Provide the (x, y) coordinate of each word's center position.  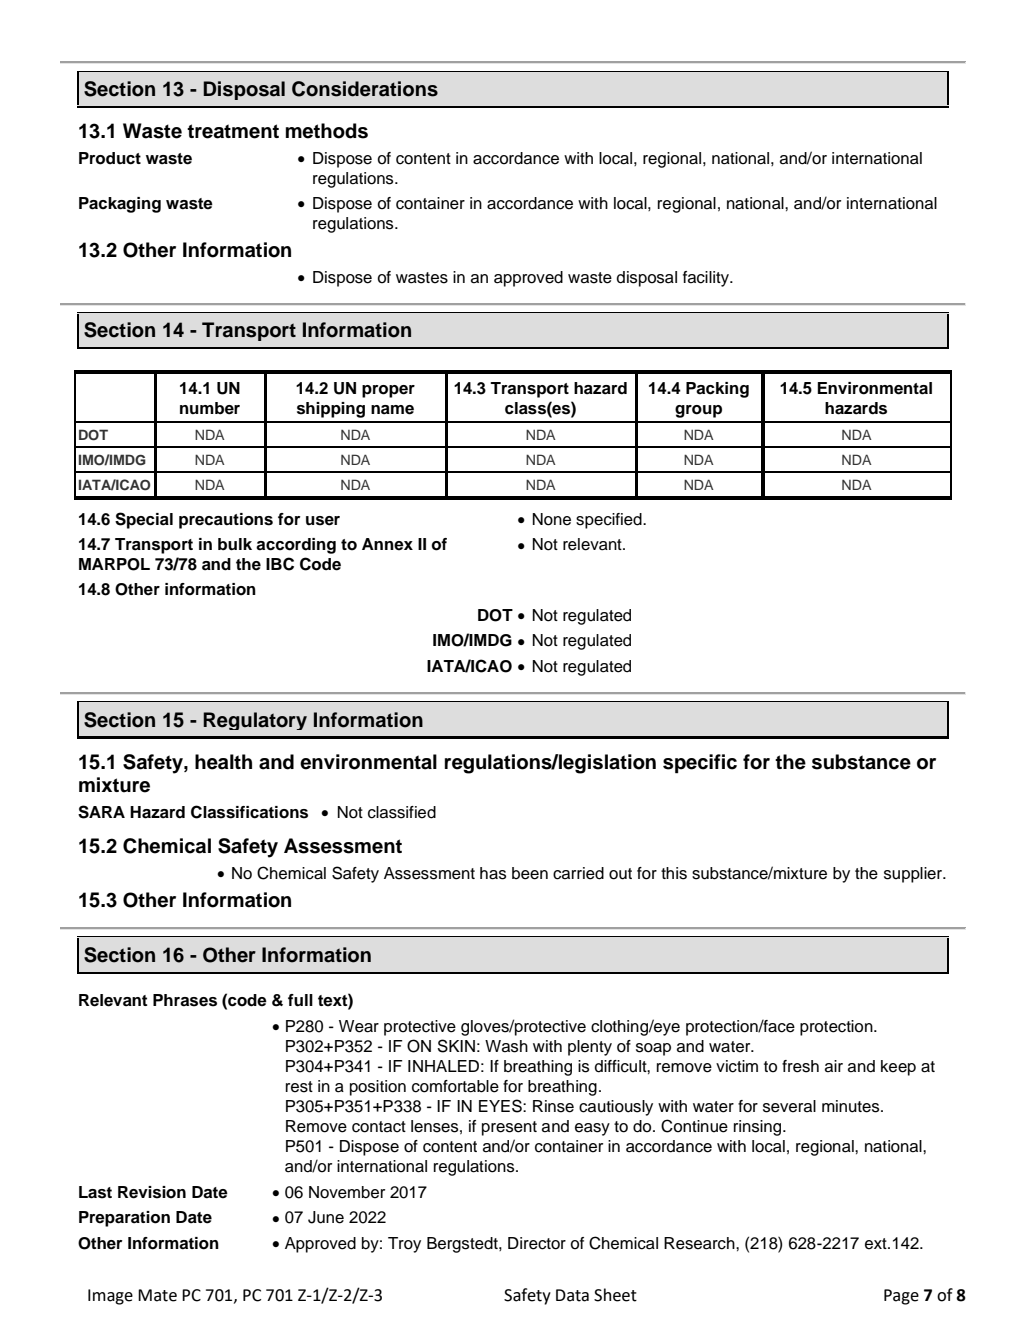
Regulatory (255, 721)
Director (537, 1243)
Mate (157, 1295)
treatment (233, 131)
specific (700, 764)
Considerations (365, 89)
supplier (914, 875)
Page (901, 1297)
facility (707, 279)
